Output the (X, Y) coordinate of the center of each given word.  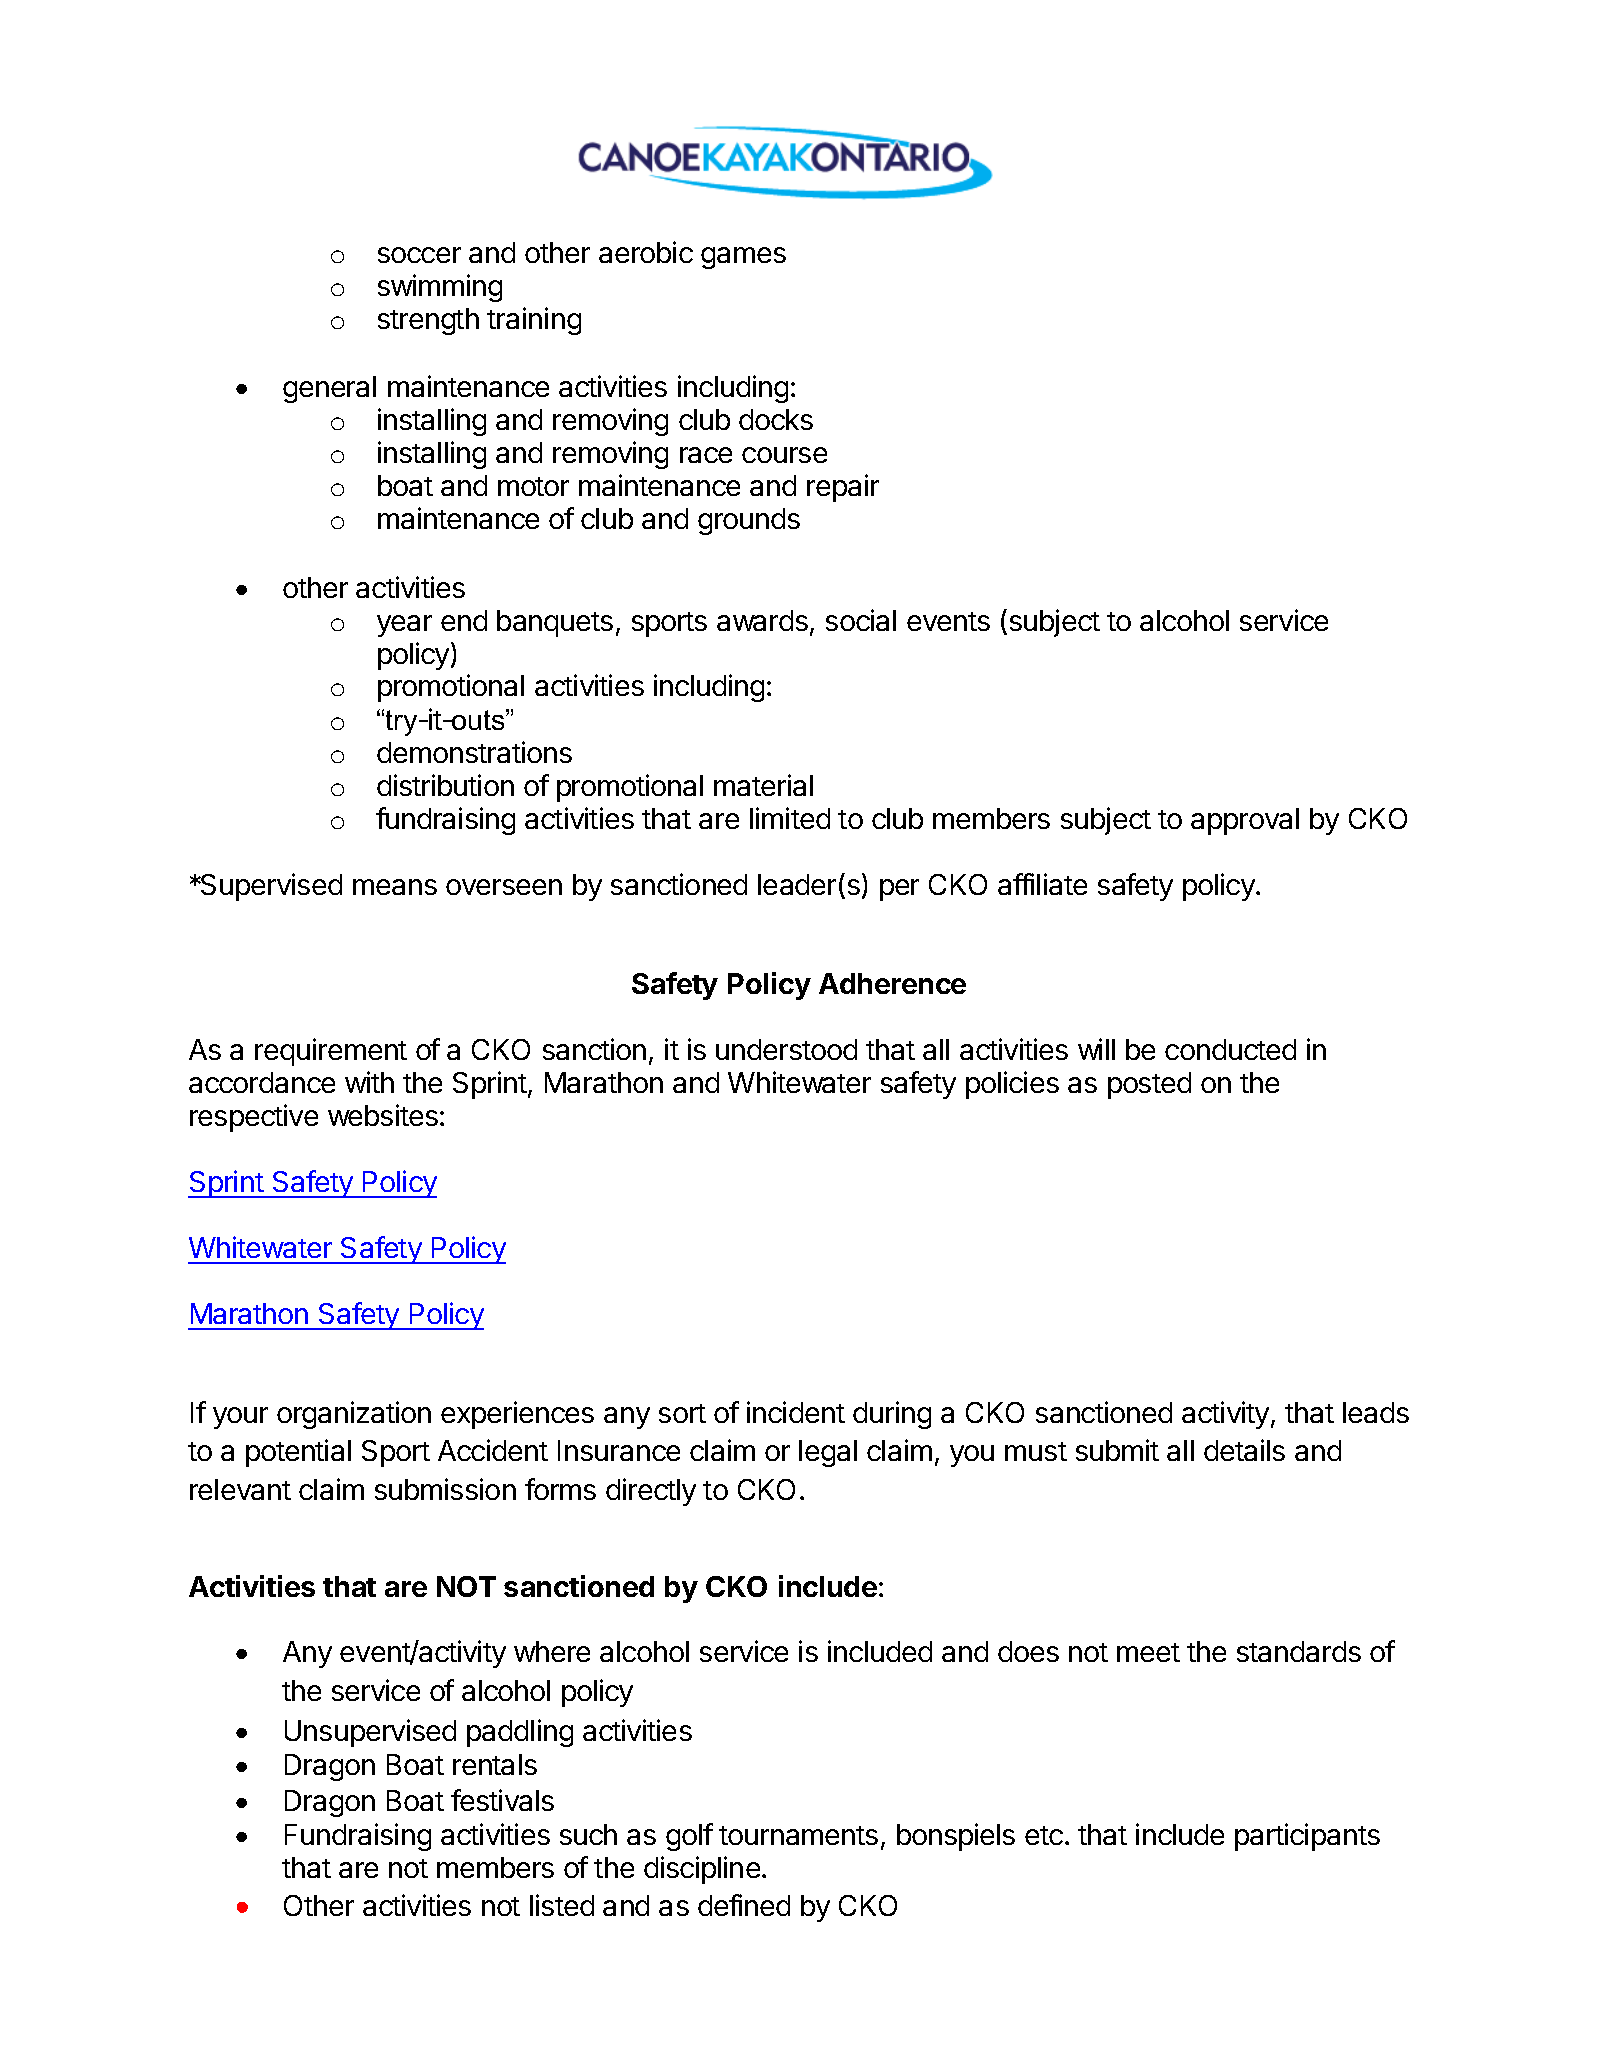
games (743, 258)
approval (1245, 821)
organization (354, 1415)
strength (428, 321)
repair (843, 488)
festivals (502, 1800)
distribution (445, 785)
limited (790, 818)
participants (1307, 1837)
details (1244, 1450)
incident (796, 1412)
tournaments (798, 1835)
